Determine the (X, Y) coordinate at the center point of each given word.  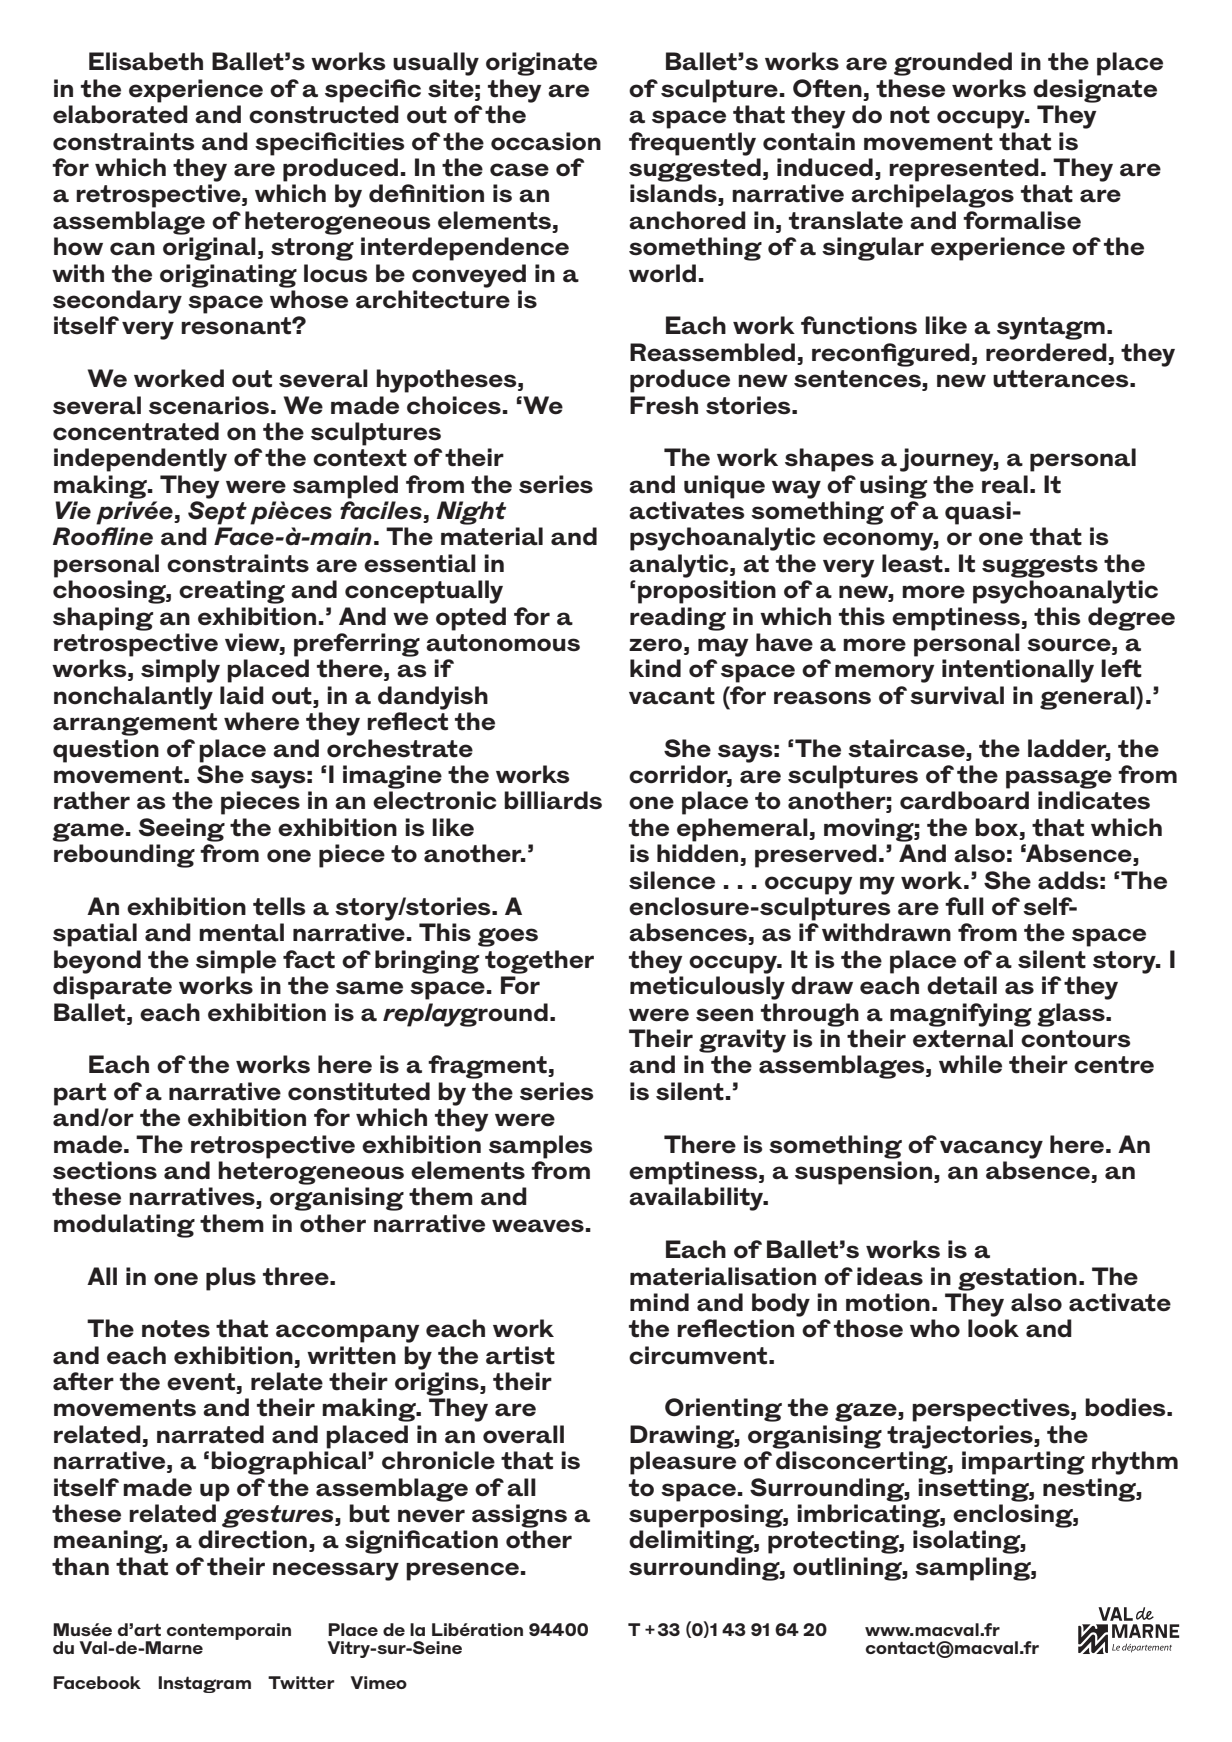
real (1005, 484)
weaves (538, 1226)
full (964, 906)
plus (231, 1279)
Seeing (182, 830)
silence (672, 880)
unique (724, 487)
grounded (953, 64)
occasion (546, 141)
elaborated (120, 114)
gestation (1017, 1279)
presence (462, 1571)
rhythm (1135, 1463)
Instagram (204, 1684)
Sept (217, 513)
